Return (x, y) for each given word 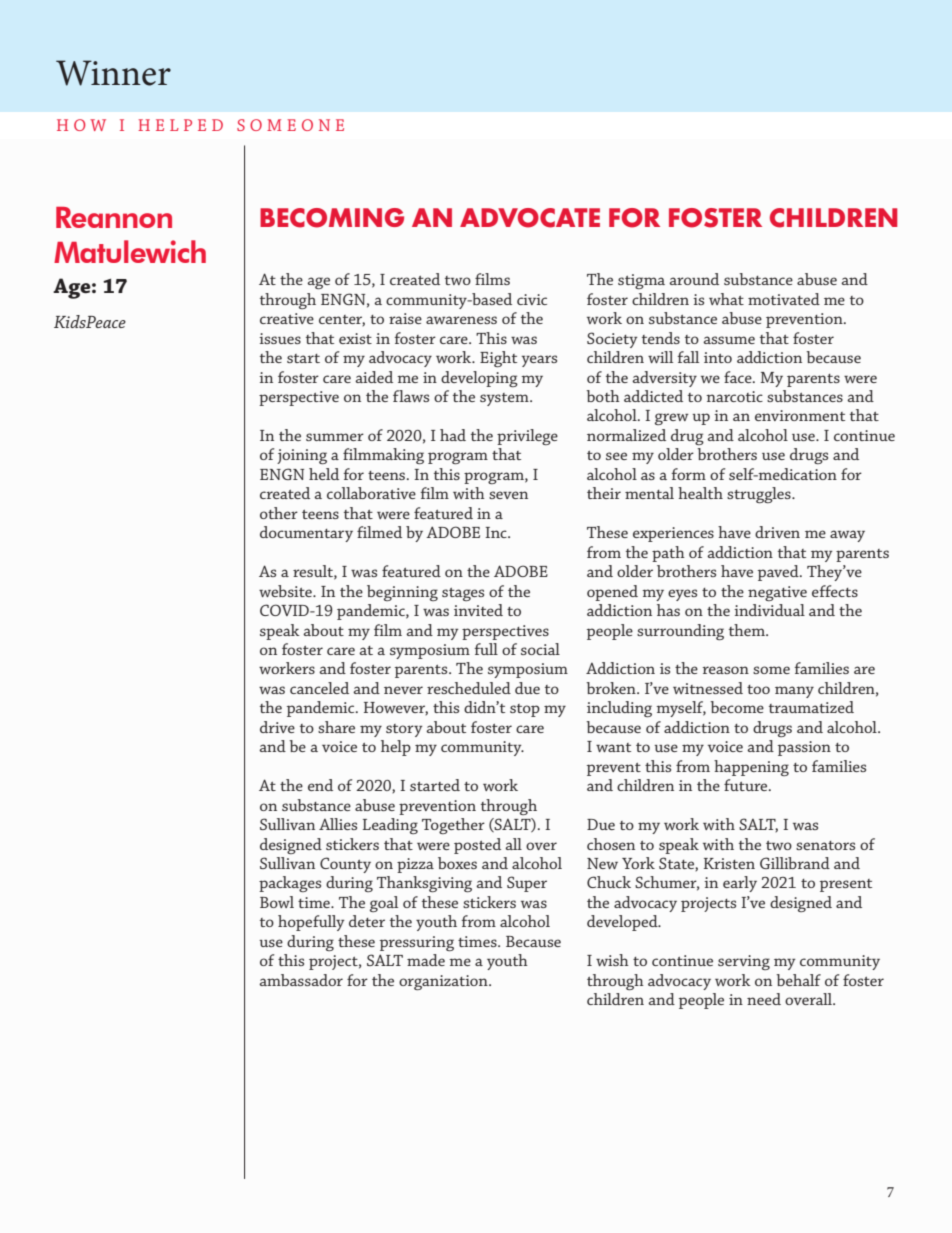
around (694, 279)
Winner (113, 73)
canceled (319, 688)
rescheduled (469, 688)
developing (479, 379)
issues (280, 338)
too (758, 689)
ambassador (301, 980)
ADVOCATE (530, 218)
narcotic (734, 396)
